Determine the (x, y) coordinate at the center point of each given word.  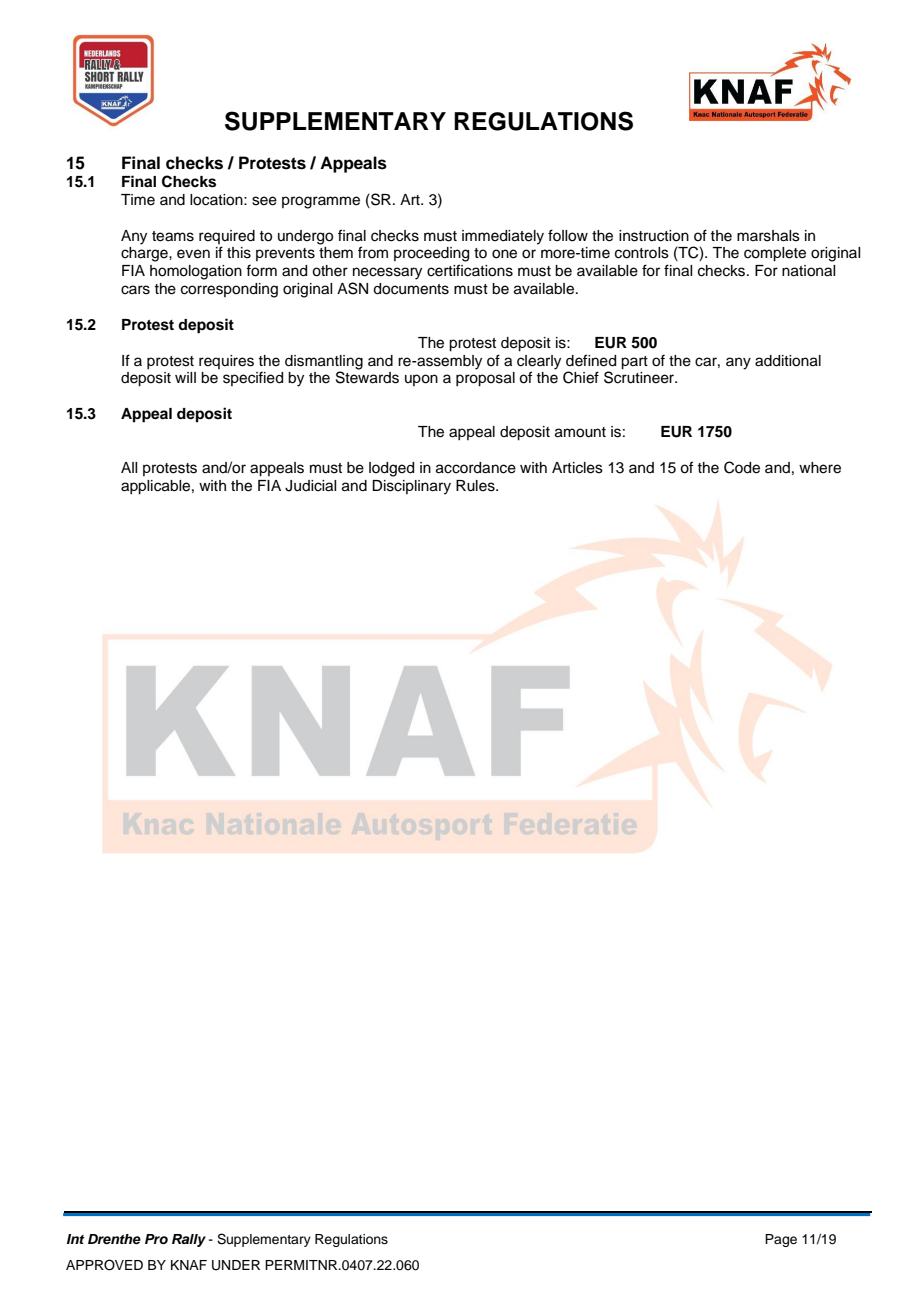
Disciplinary (411, 487)
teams (173, 236)
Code (742, 467)
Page (781, 1240)
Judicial (310, 486)
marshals (768, 236)
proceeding (431, 254)
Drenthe (114, 1239)
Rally (189, 1240)
